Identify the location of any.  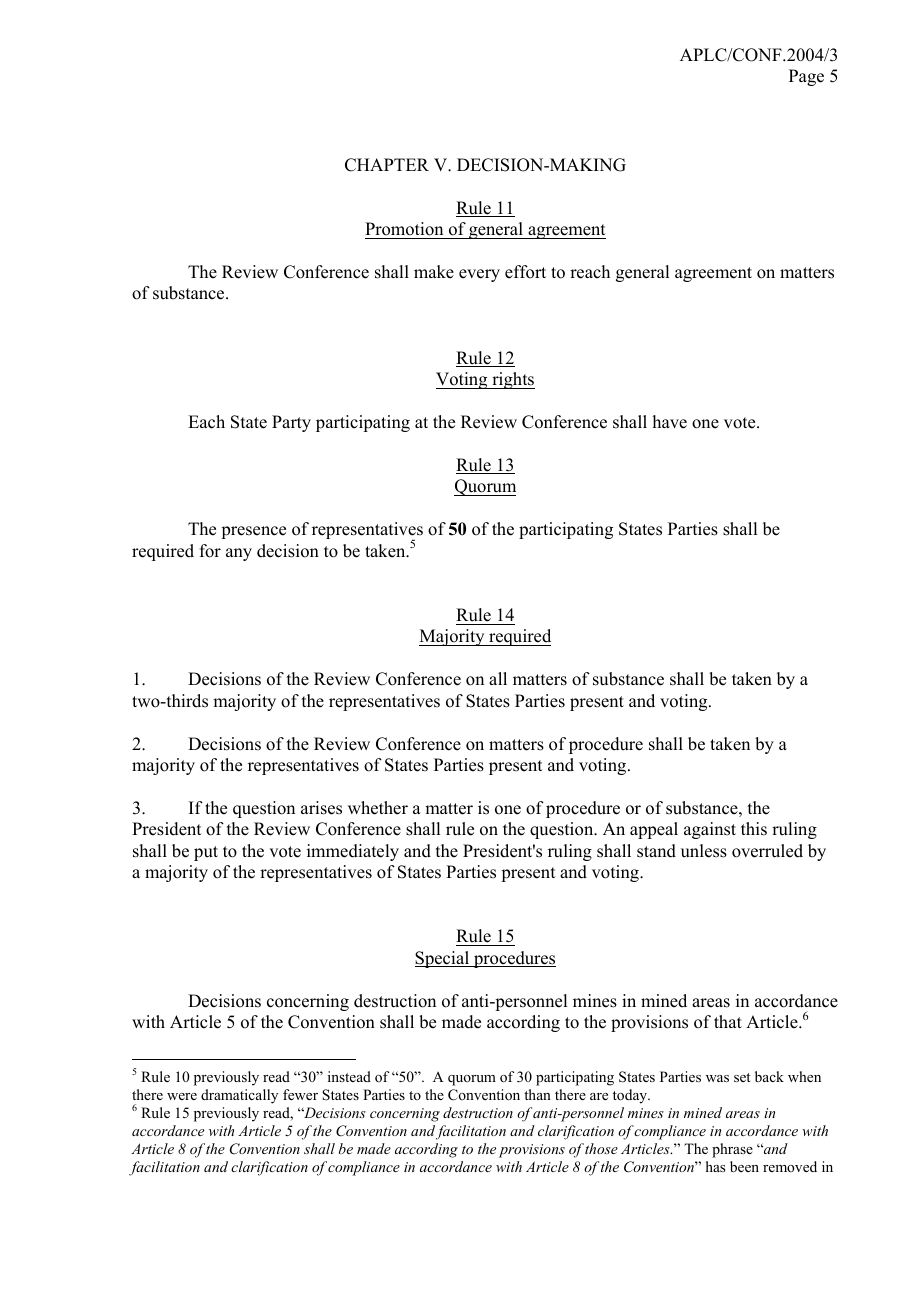
(239, 554).
